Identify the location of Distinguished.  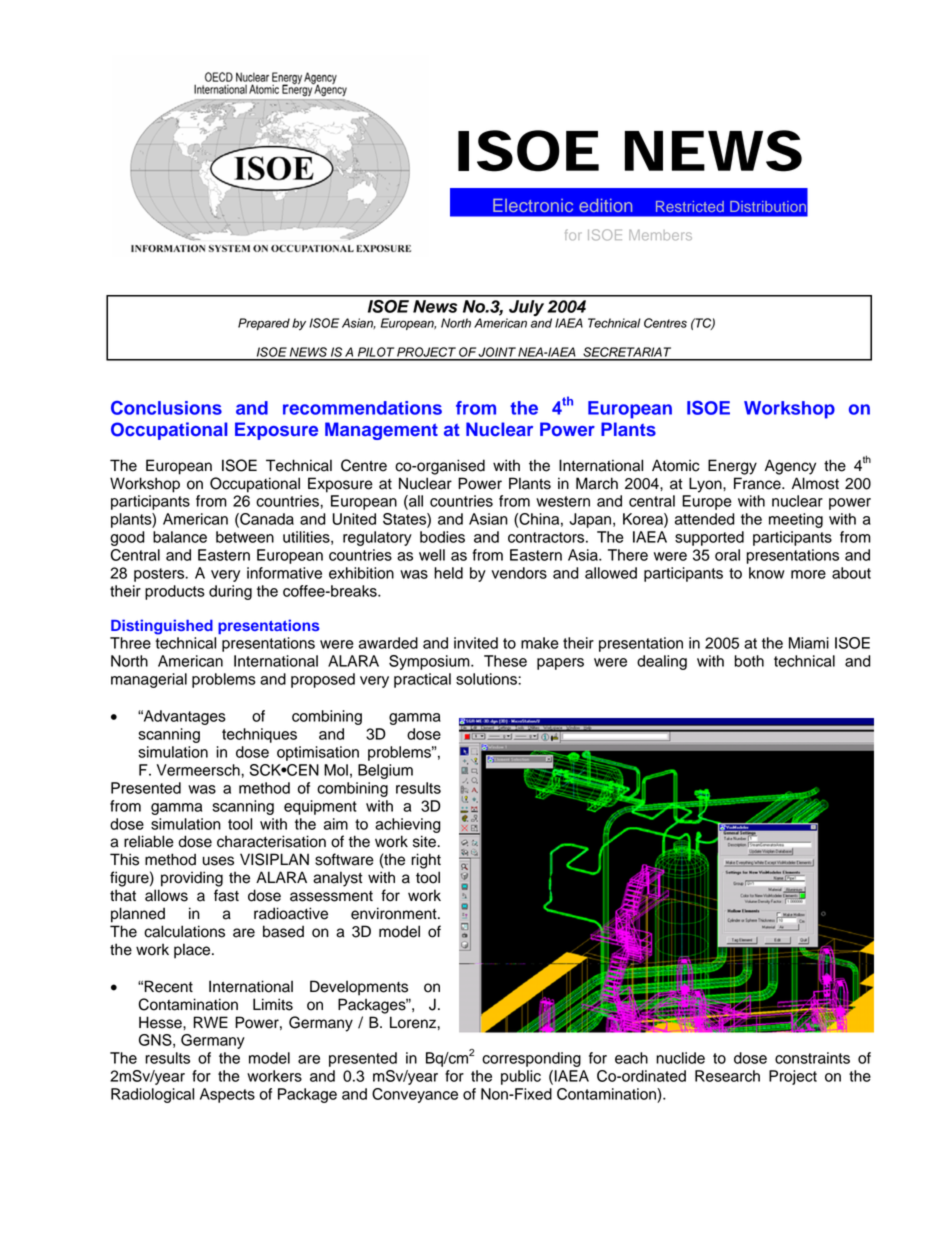
(162, 627).
